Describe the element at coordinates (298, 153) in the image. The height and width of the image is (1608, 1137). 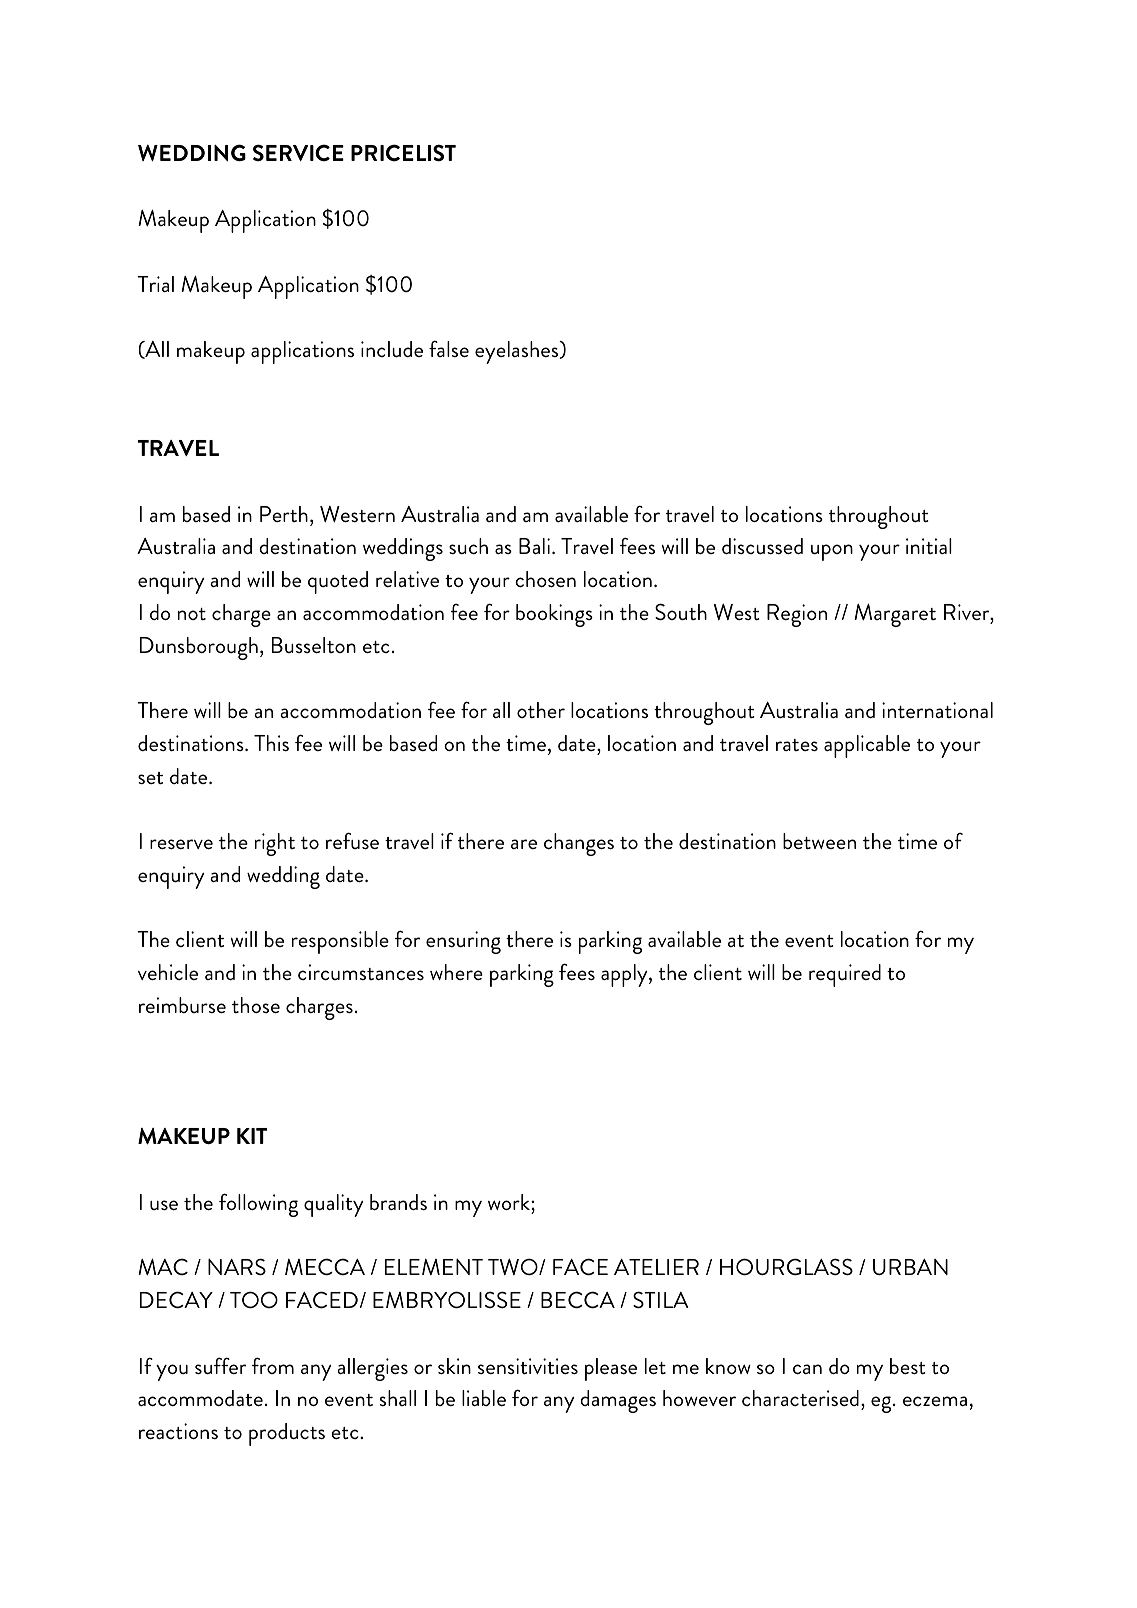
I see `SERVICE` at that location.
